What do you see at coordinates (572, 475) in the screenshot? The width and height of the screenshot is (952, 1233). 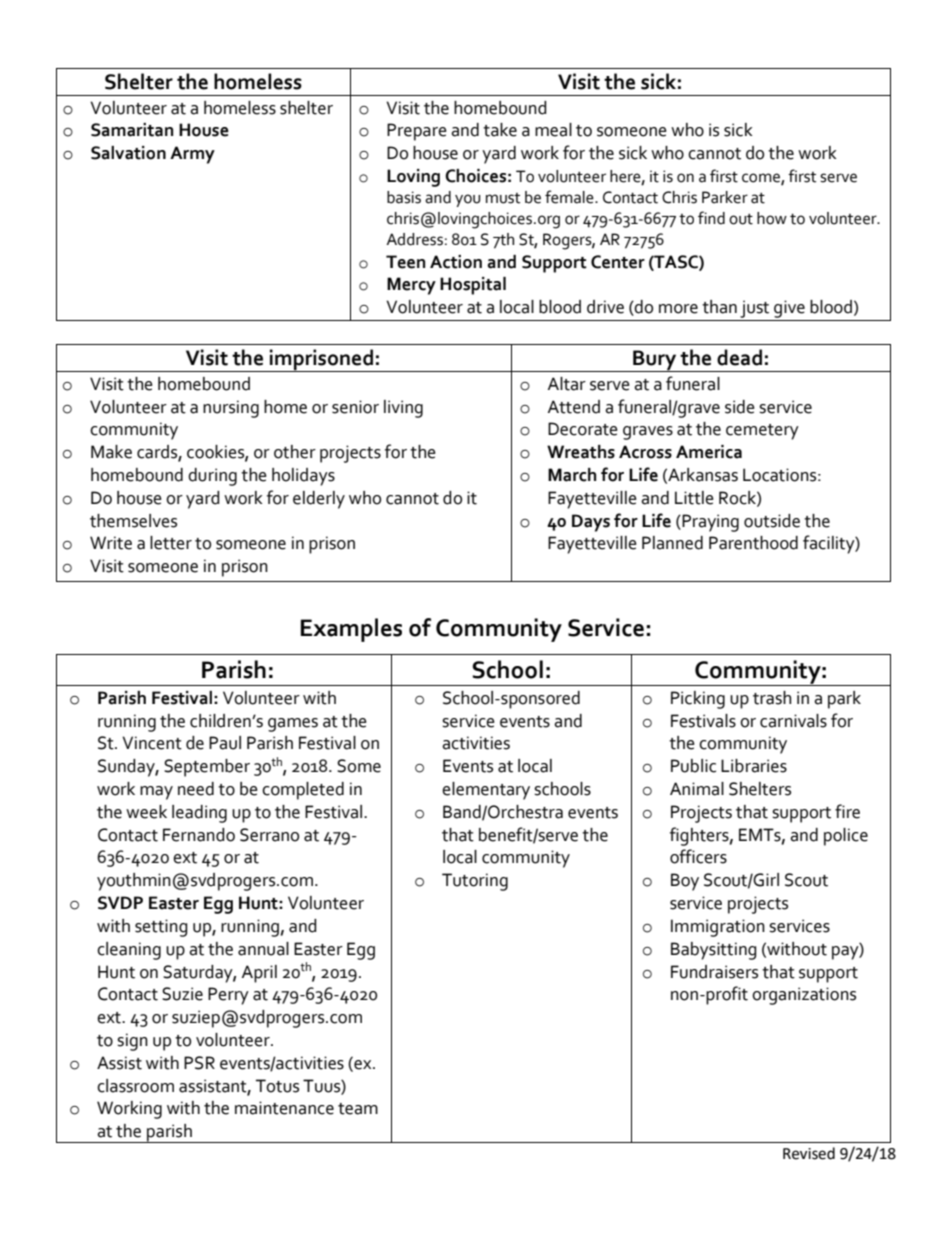 I see `March` at bounding box center [572, 475].
